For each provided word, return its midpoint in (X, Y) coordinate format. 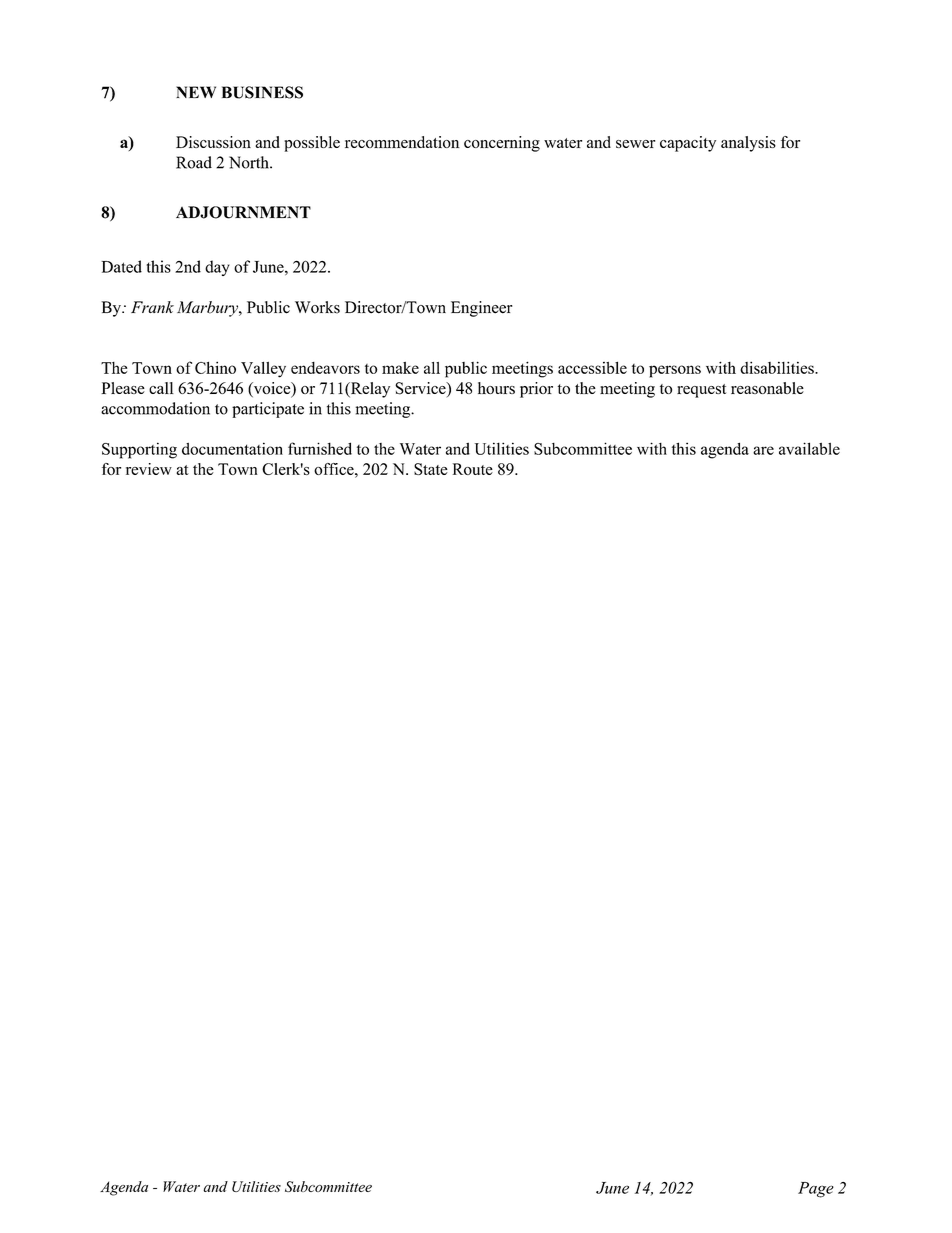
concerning (502, 144)
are (763, 450)
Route (473, 469)
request (701, 391)
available (809, 448)
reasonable (767, 388)
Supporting (139, 450)
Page (816, 1190)
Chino (215, 367)
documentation (232, 448)
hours (496, 388)
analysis (748, 144)
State (431, 469)
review (149, 469)
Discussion (213, 142)
